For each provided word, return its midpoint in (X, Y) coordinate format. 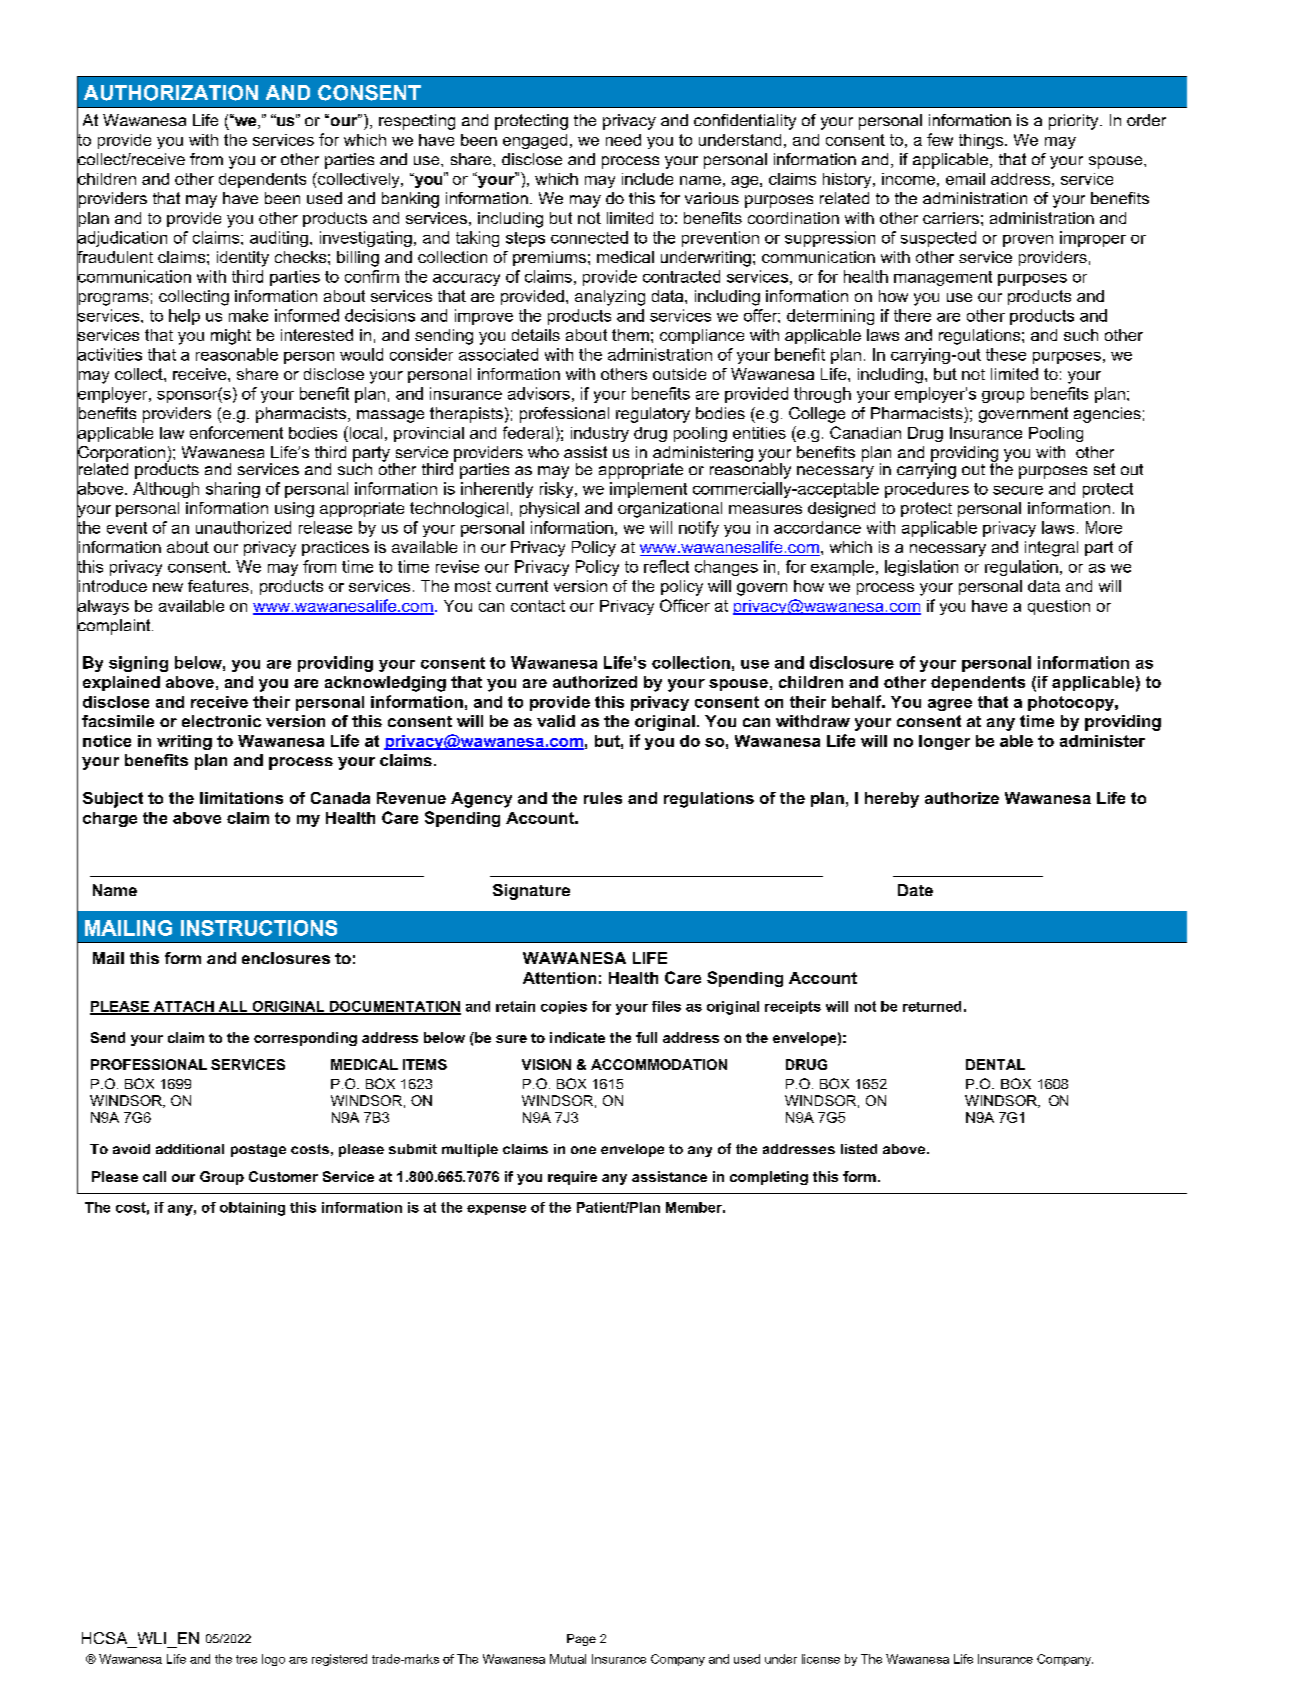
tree (246, 1659)
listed (859, 1149)
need (623, 140)
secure (1018, 490)
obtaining (252, 1209)
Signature (531, 892)
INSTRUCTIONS (259, 928)
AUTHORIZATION (171, 93)
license (821, 1659)
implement (648, 490)
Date (915, 890)
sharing (233, 490)
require (572, 1178)
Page (581, 1640)
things (981, 141)
